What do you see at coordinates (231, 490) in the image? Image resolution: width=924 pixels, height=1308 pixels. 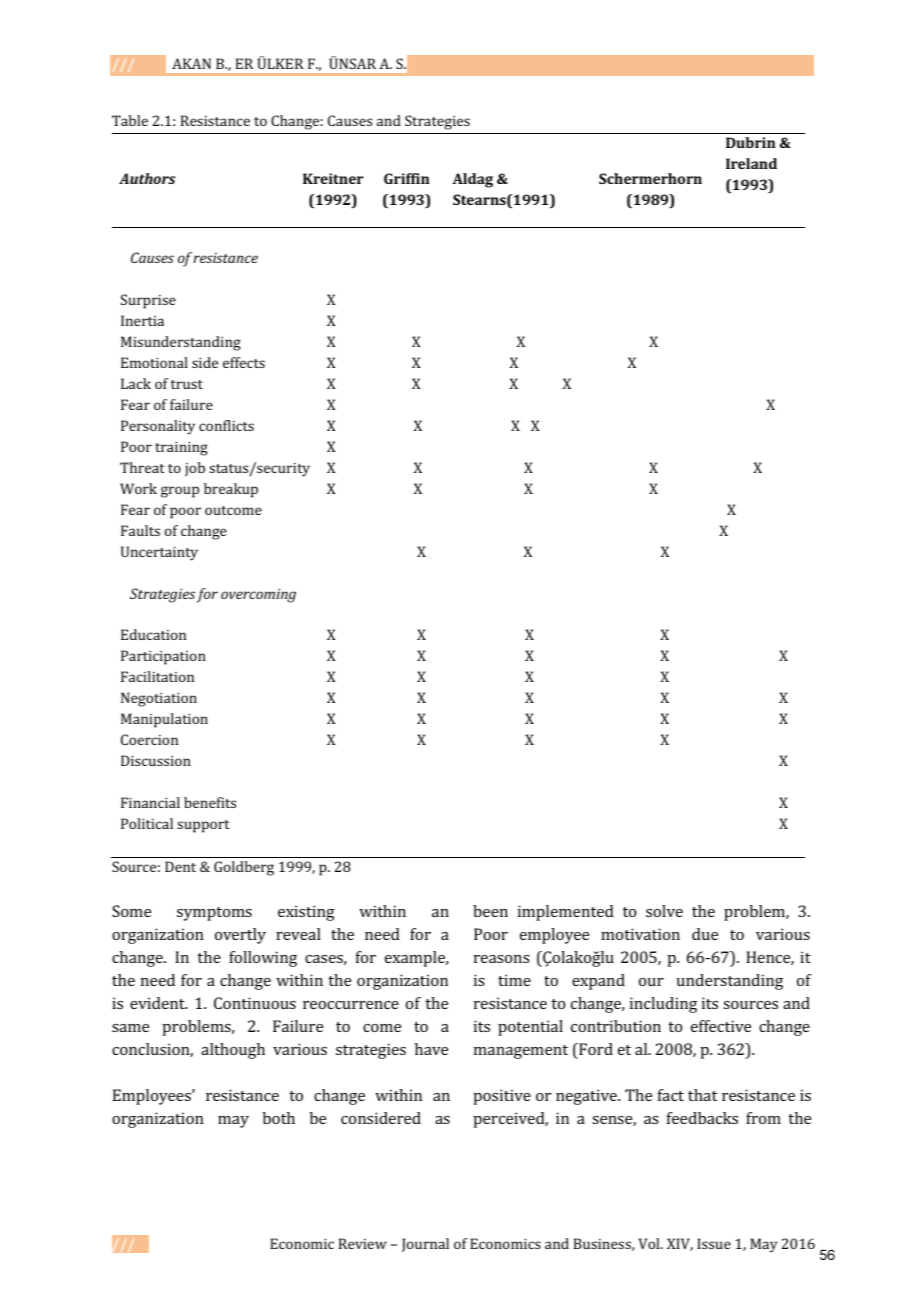 I see `breakup` at bounding box center [231, 490].
